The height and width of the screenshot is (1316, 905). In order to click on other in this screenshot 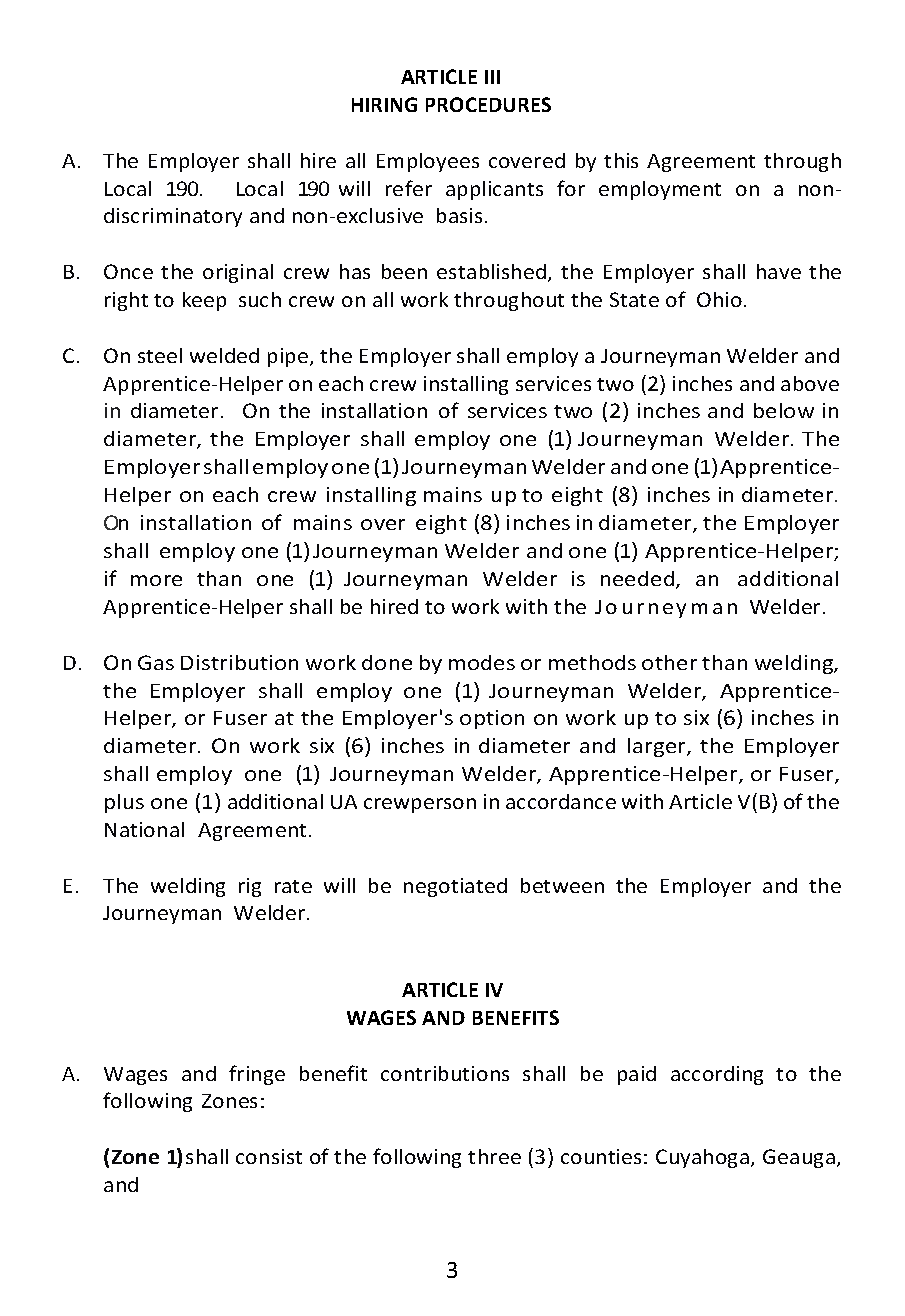, I will do `click(669, 662)`.
